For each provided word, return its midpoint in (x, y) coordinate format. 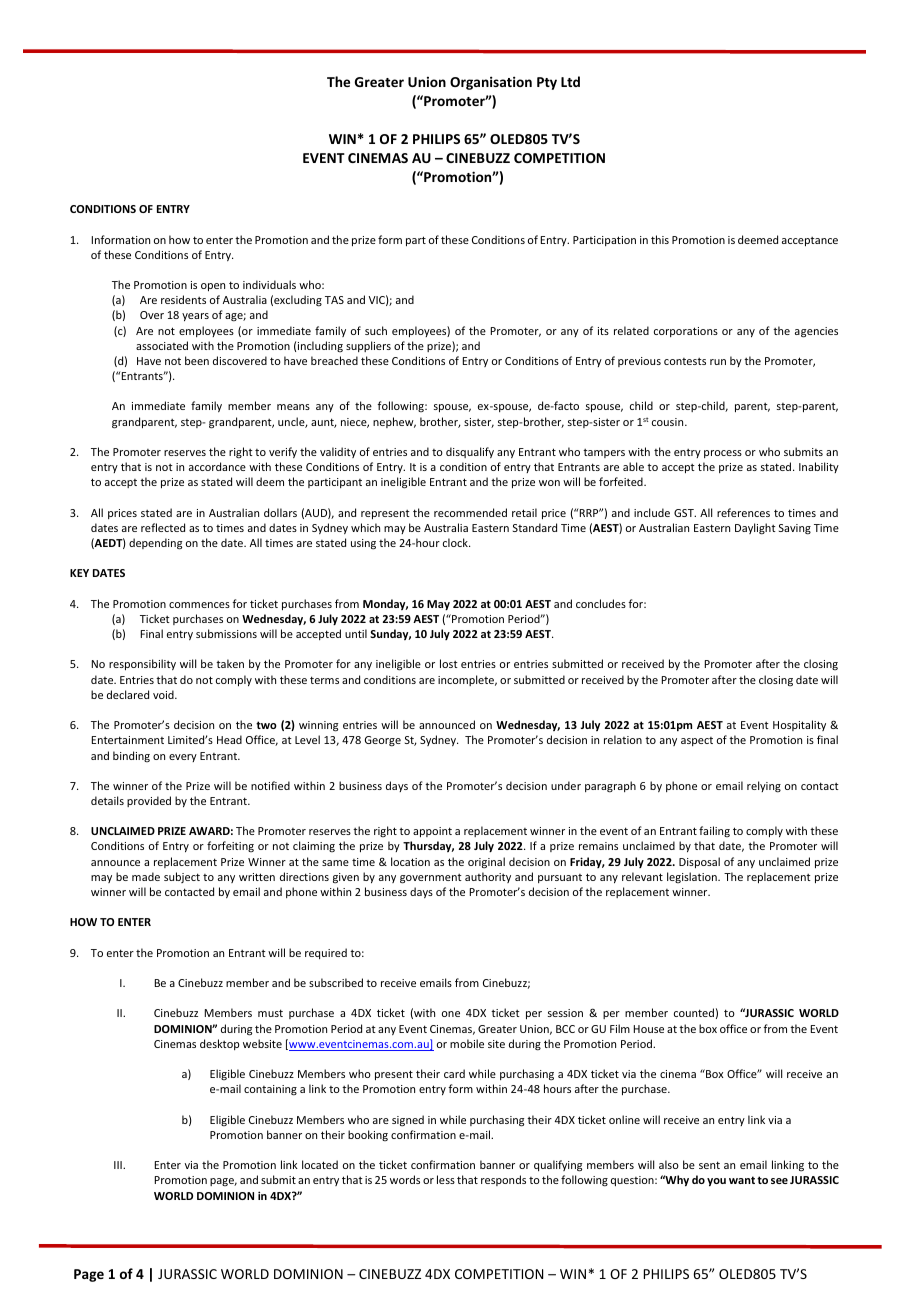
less (446, 1179)
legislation (693, 877)
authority (488, 877)
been (197, 360)
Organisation (491, 83)
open (213, 287)
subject (182, 877)
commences (199, 605)
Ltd (570, 81)
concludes (601, 603)
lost (449, 663)
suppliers (368, 346)
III (119, 1165)
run (718, 362)
